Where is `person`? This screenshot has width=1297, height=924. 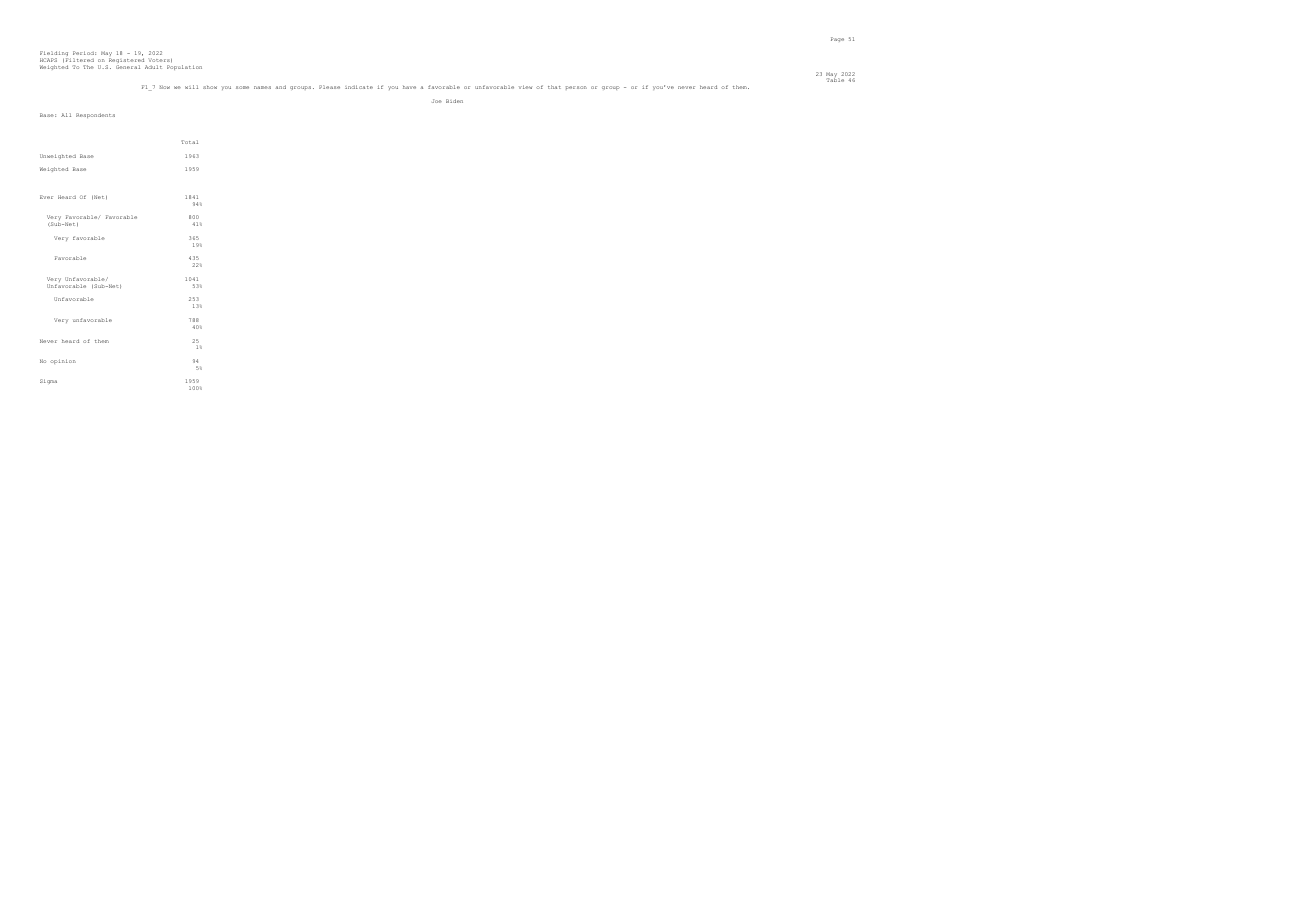 person is located at coordinates (576, 88).
